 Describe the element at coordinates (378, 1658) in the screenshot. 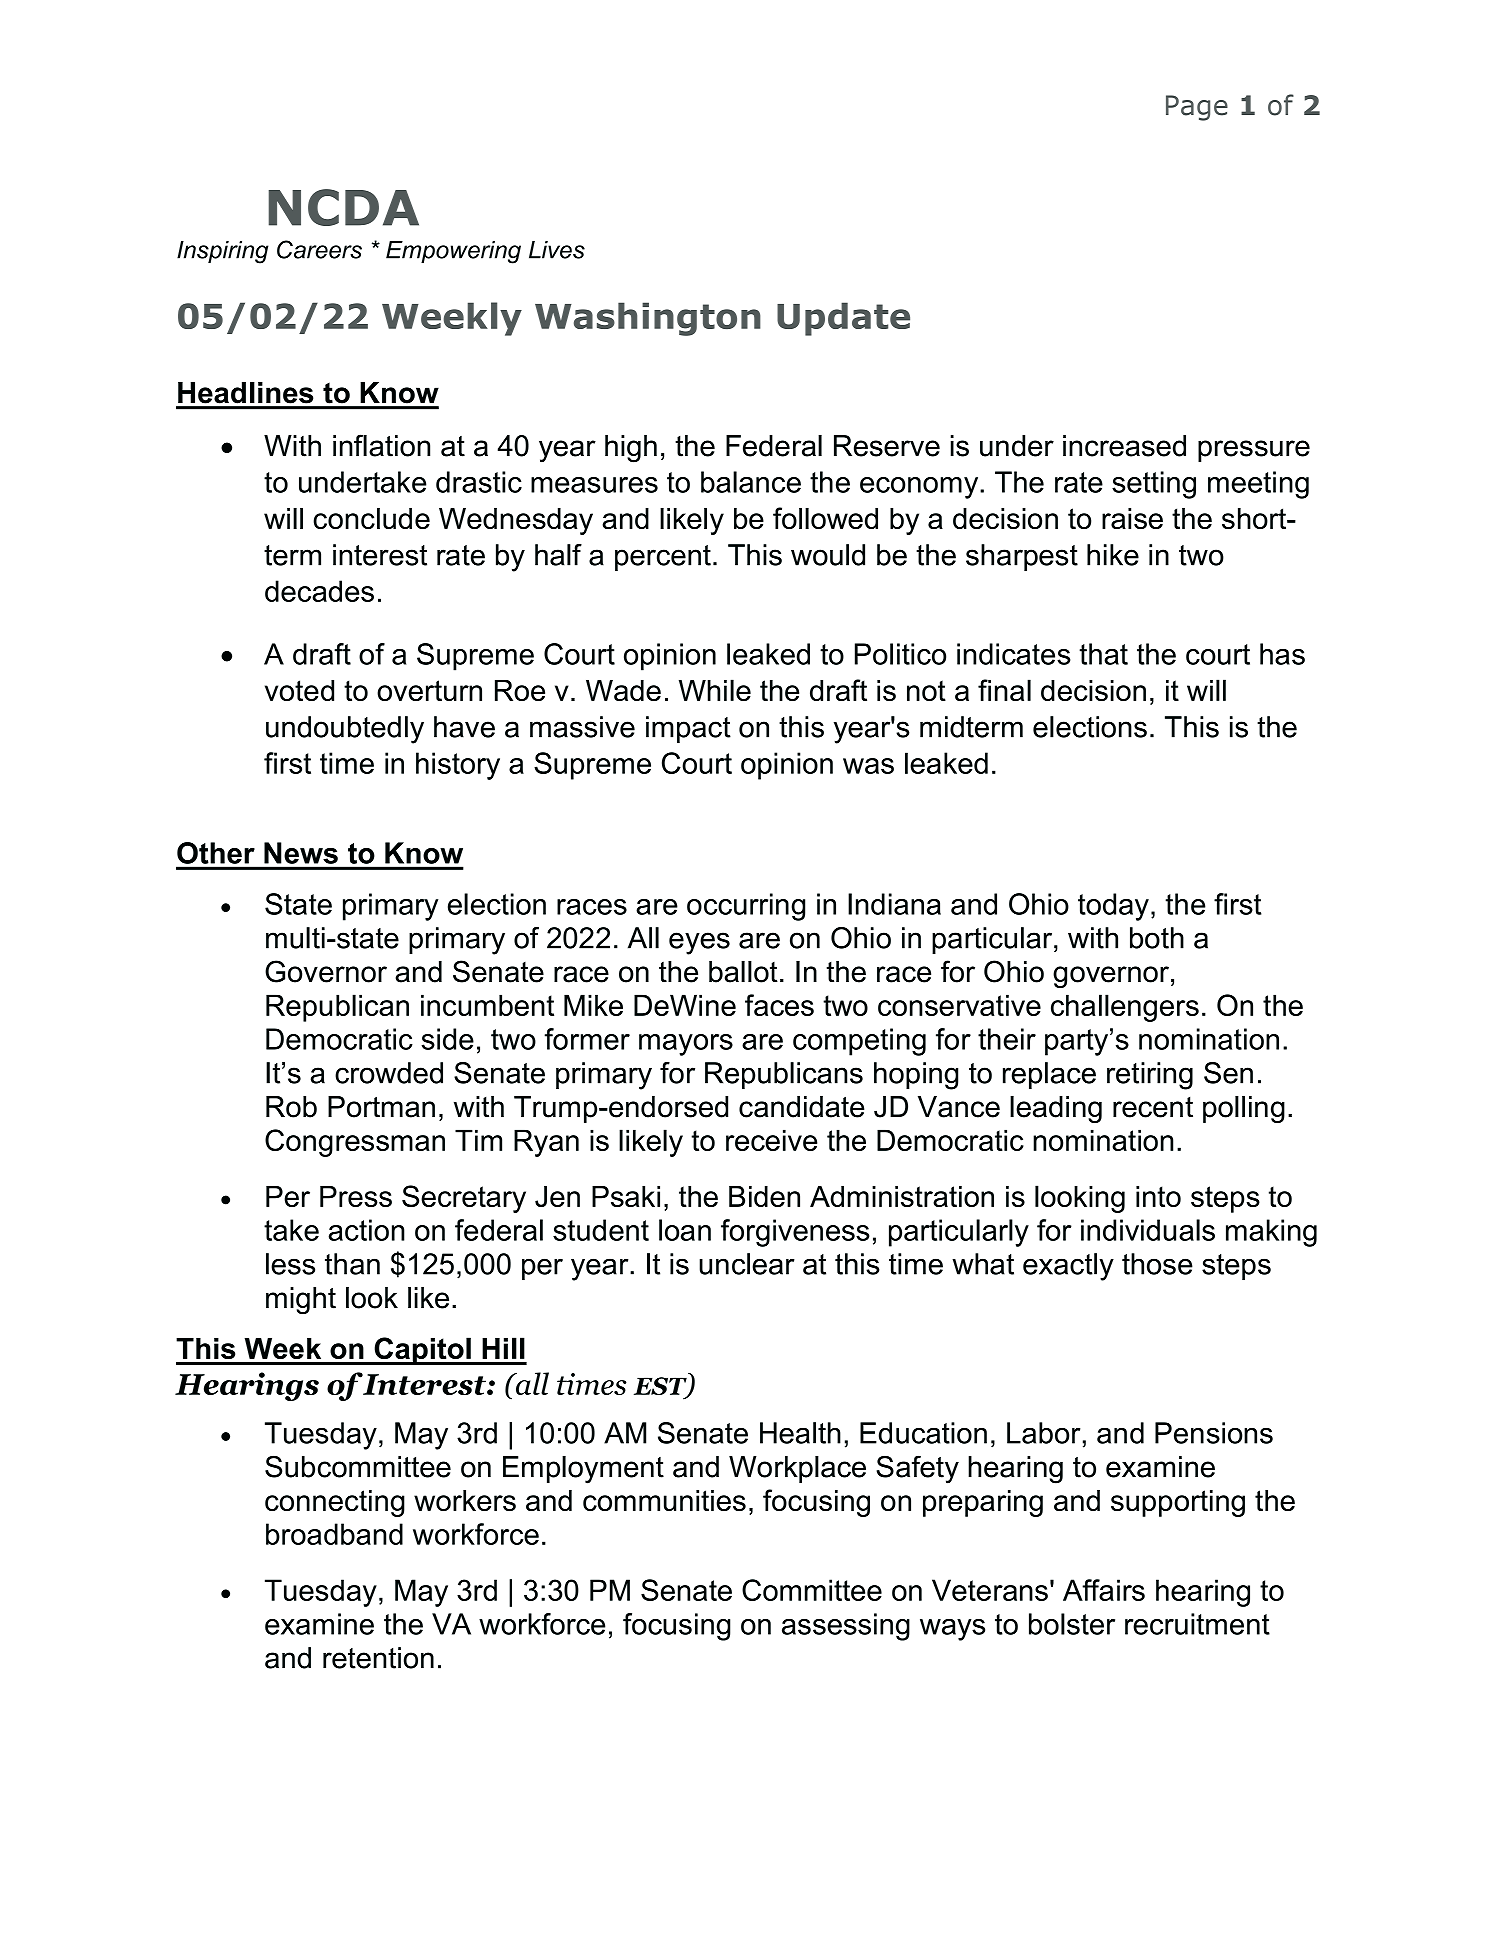

I see `retention` at that location.
